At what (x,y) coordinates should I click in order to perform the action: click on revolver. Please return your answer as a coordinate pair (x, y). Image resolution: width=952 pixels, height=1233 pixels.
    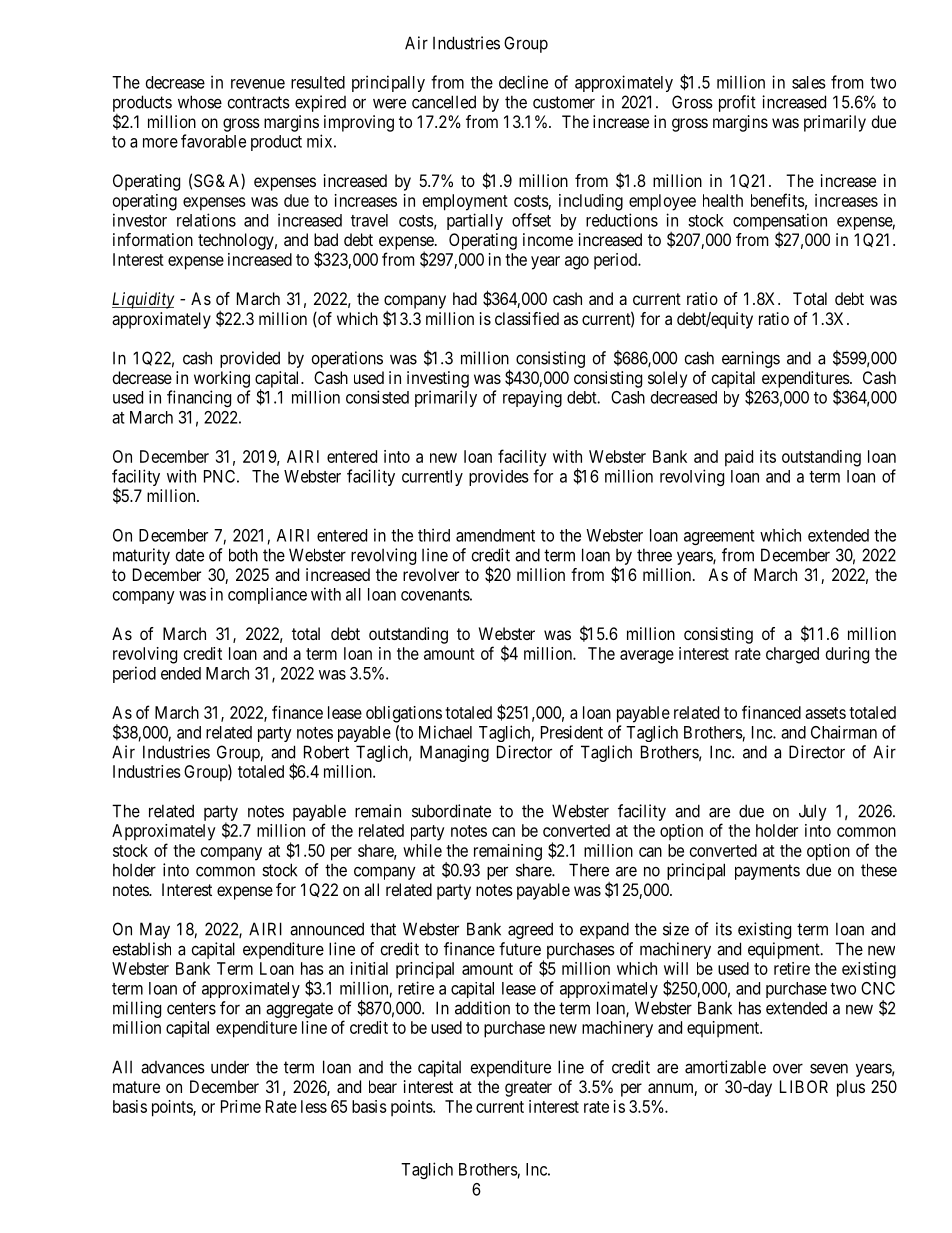
    Looking at the image, I should click on (431, 574).
